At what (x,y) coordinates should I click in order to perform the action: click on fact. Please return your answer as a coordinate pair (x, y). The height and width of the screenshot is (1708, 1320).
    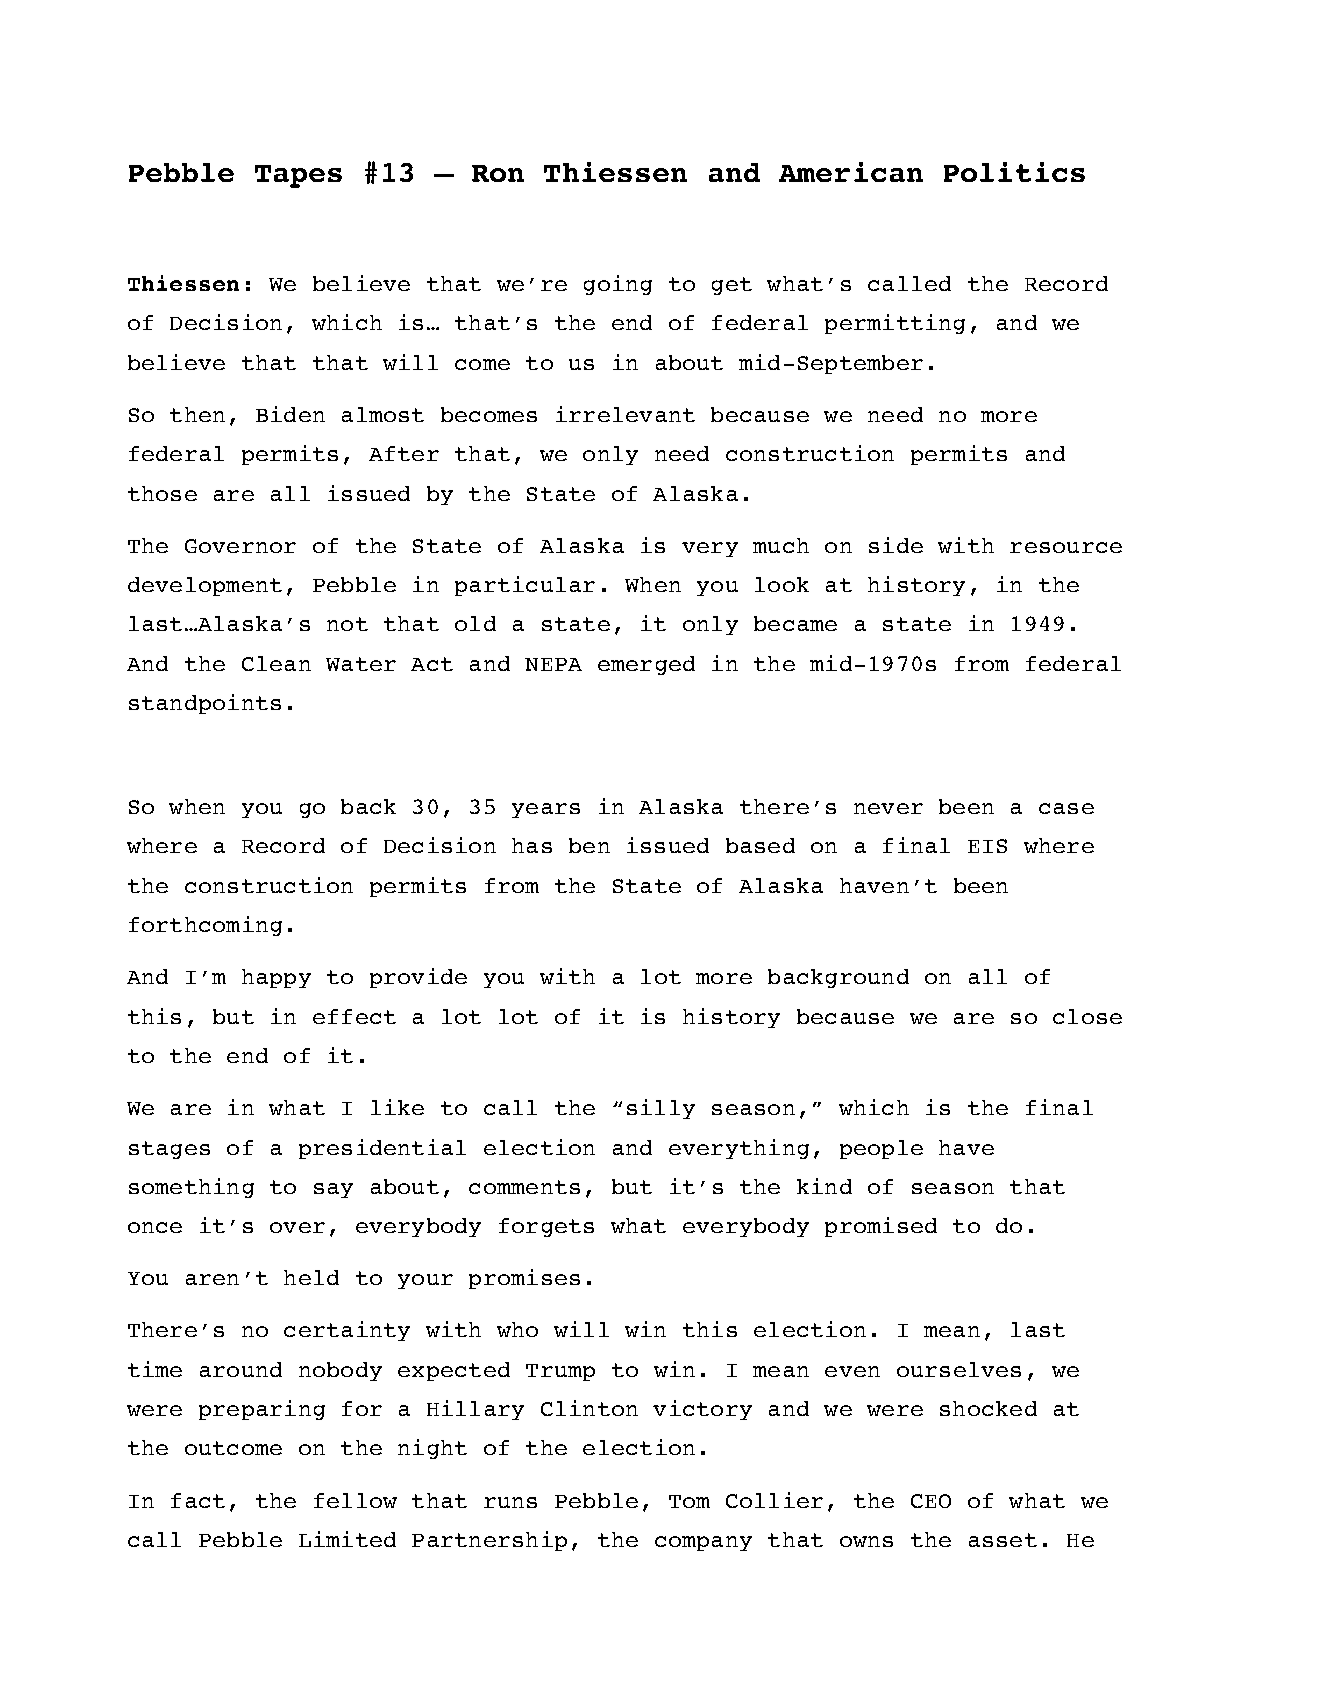
    Looking at the image, I should click on (198, 1500).
